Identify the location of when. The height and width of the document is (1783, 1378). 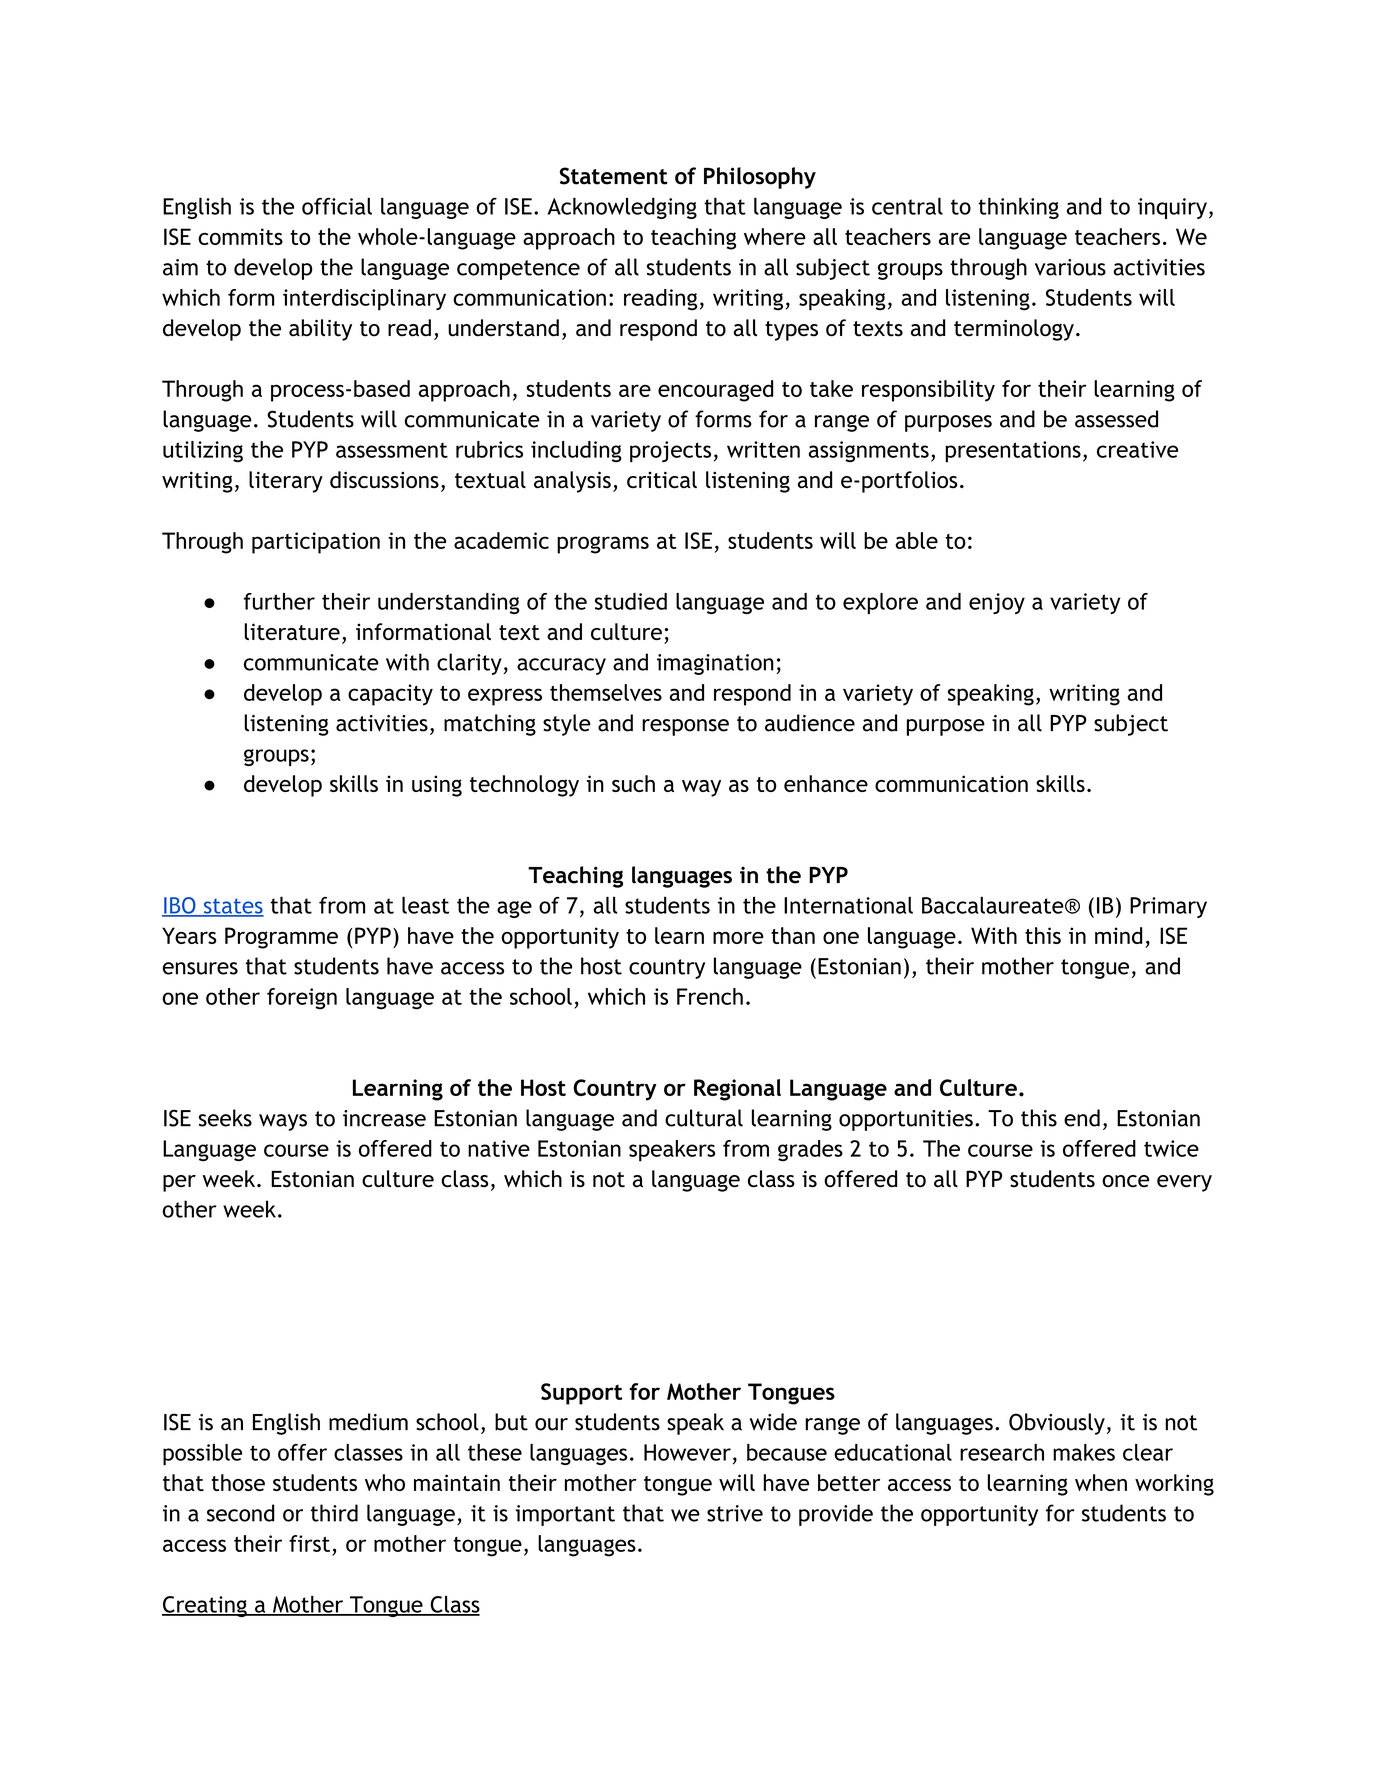
(1101, 1482).
